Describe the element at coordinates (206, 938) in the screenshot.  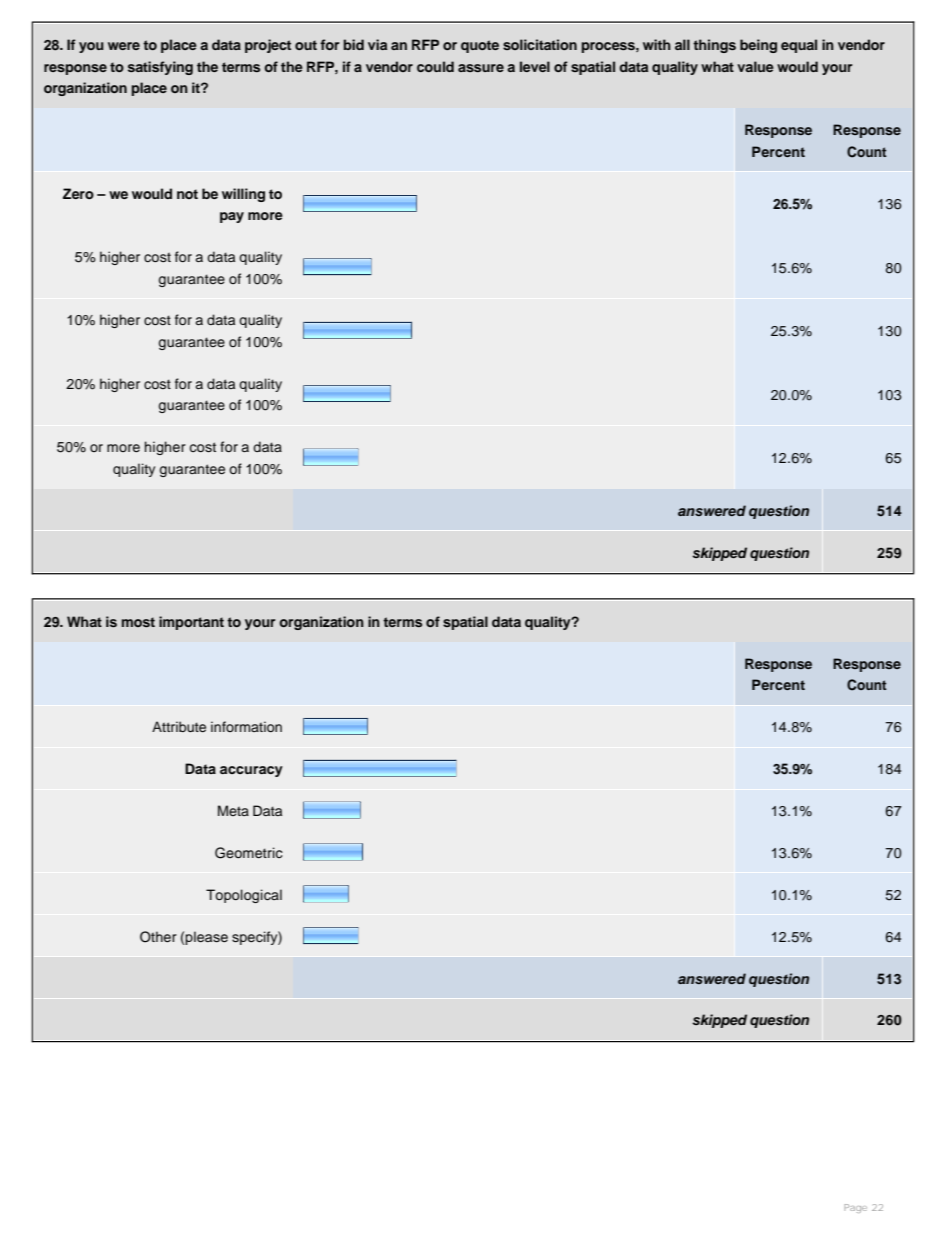
I see `please` at that location.
